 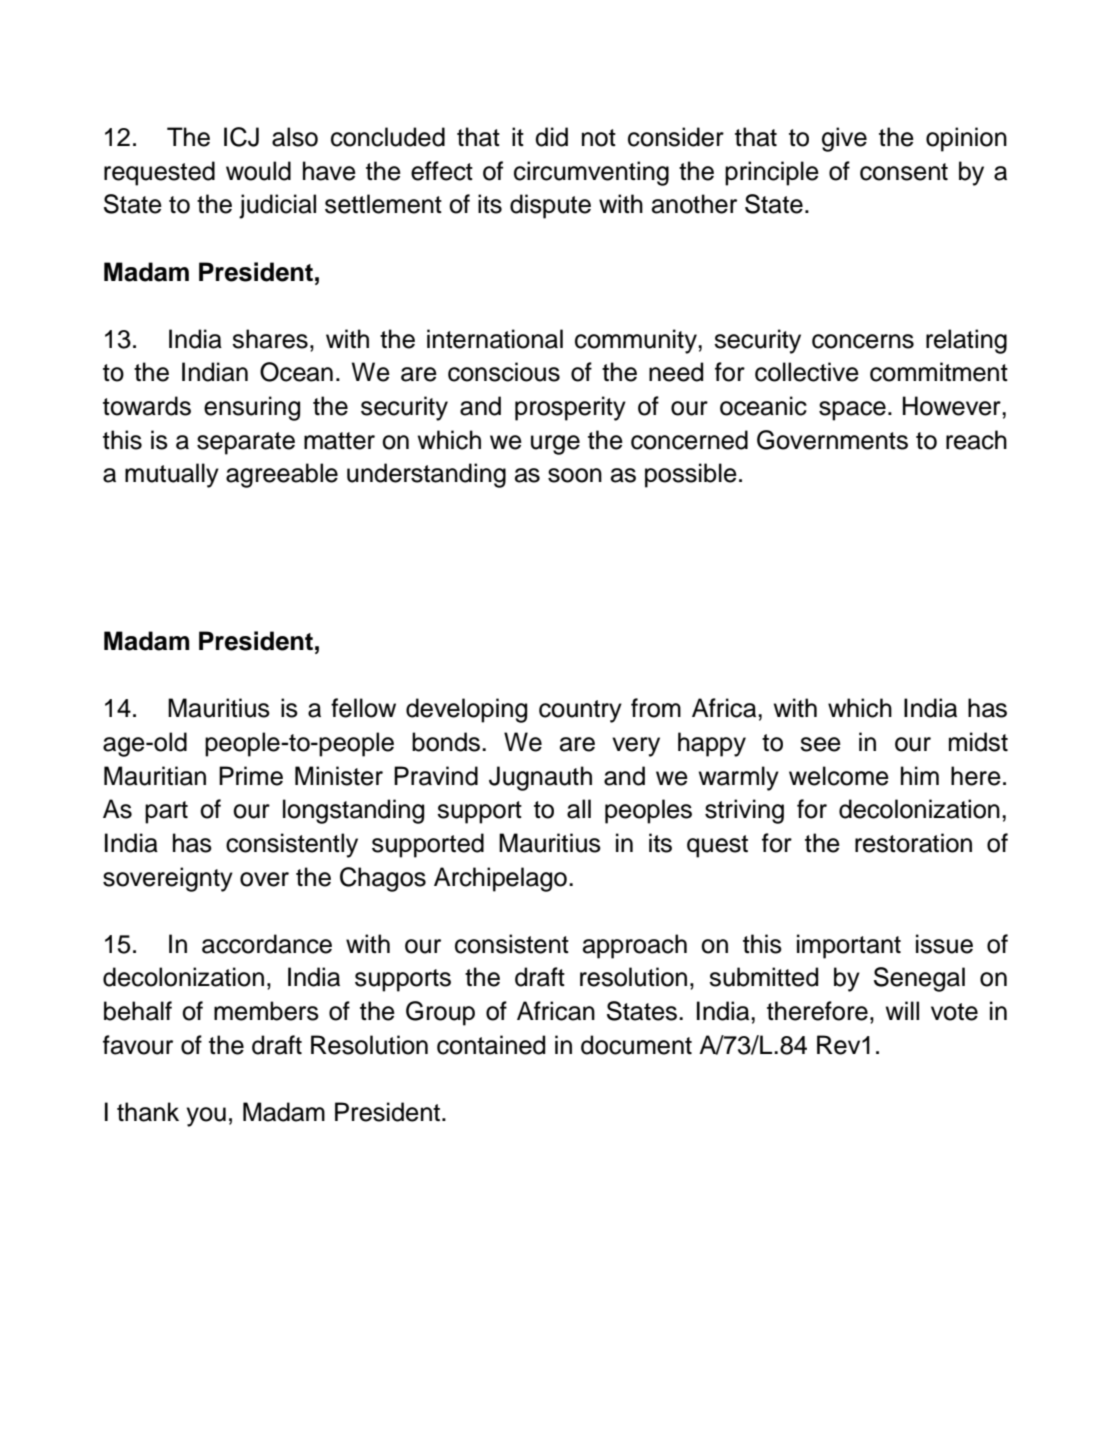 What do you see at coordinates (491, 1045) in the screenshot?
I see `contained` at bounding box center [491, 1045].
